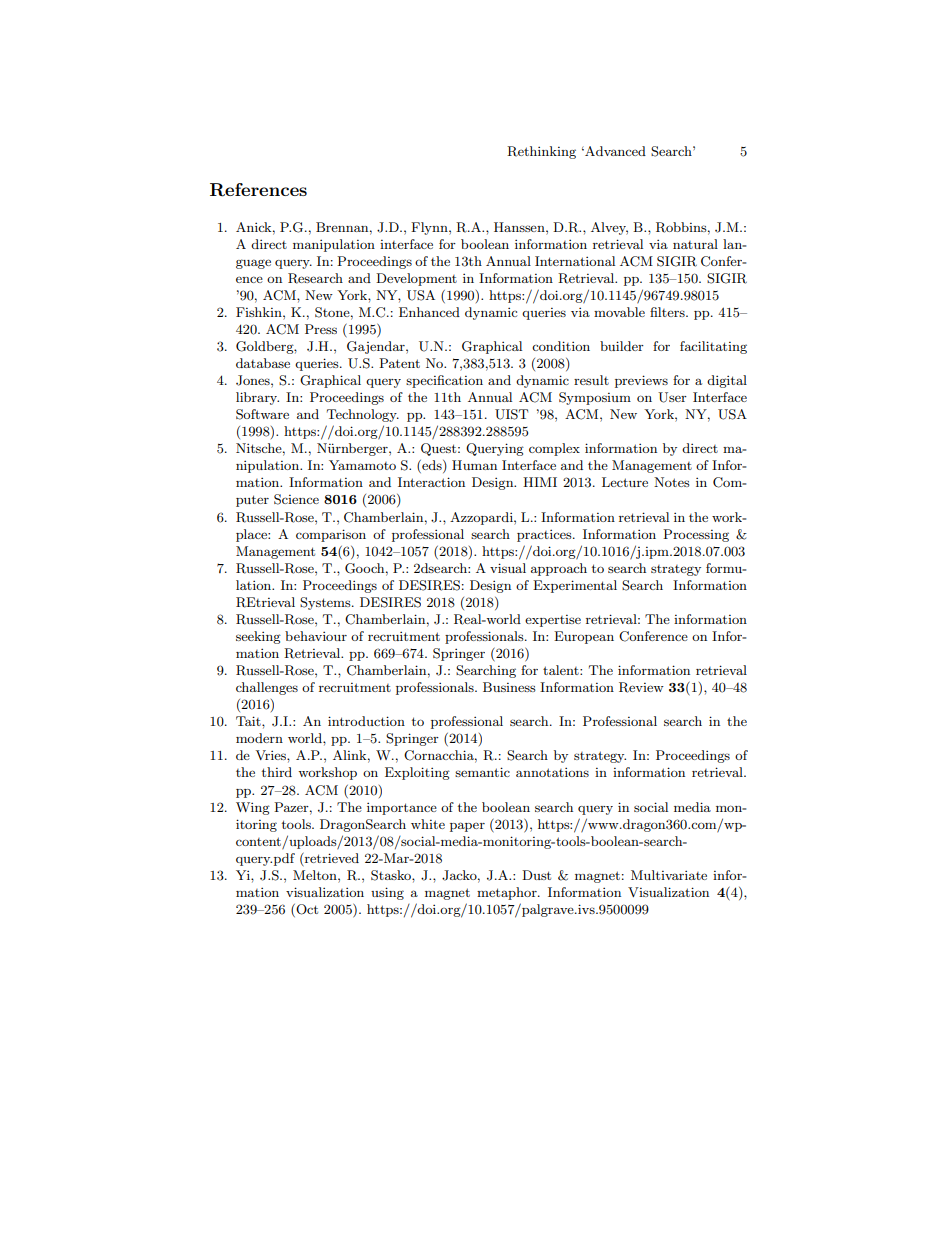 The height and width of the screenshot is (1233, 952). What do you see at coordinates (672, 482) in the screenshot?
I see `Notes` at bounding box center [672, 482].
